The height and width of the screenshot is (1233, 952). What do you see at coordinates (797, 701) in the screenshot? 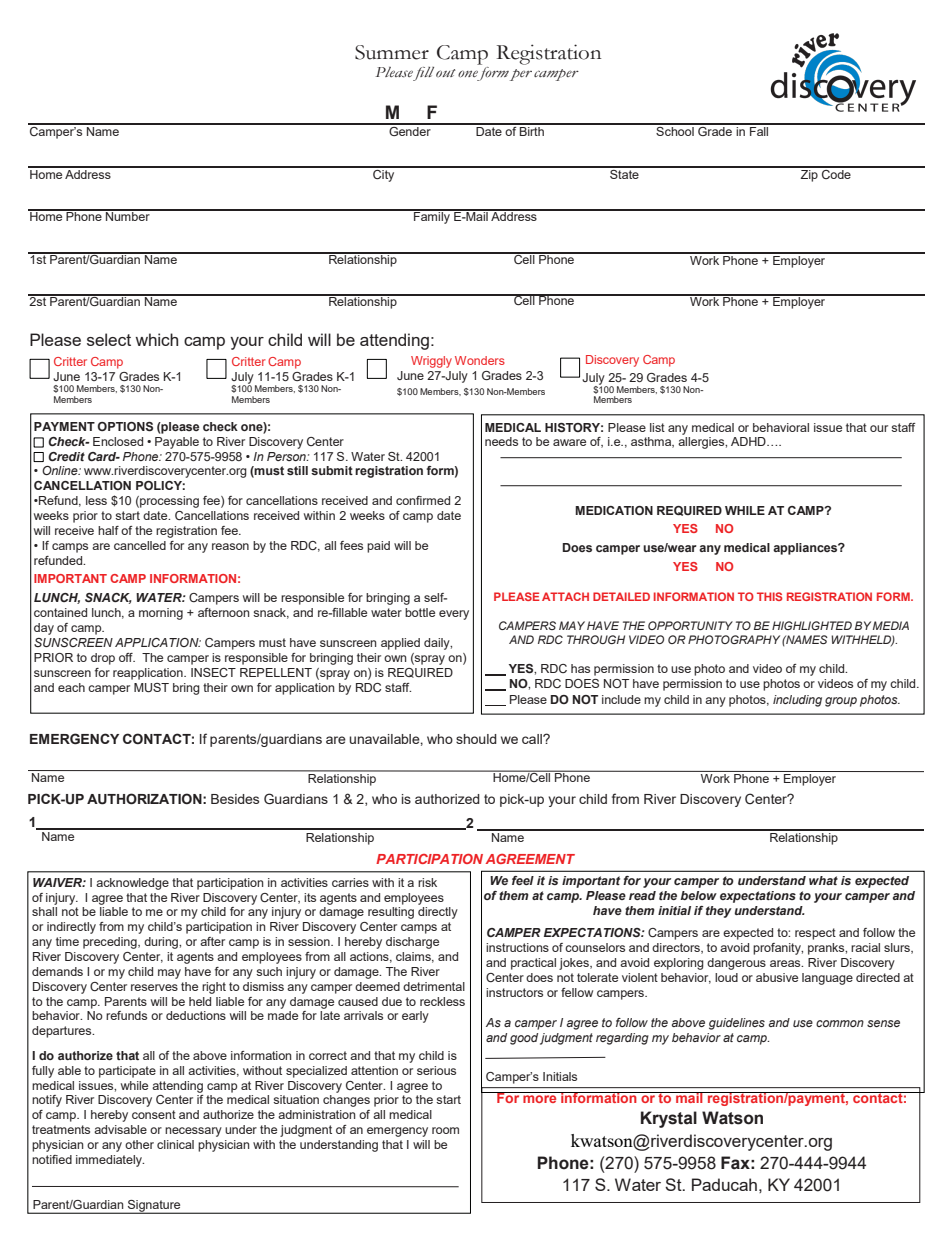
I see `including` at bounding box center [797, 701].
